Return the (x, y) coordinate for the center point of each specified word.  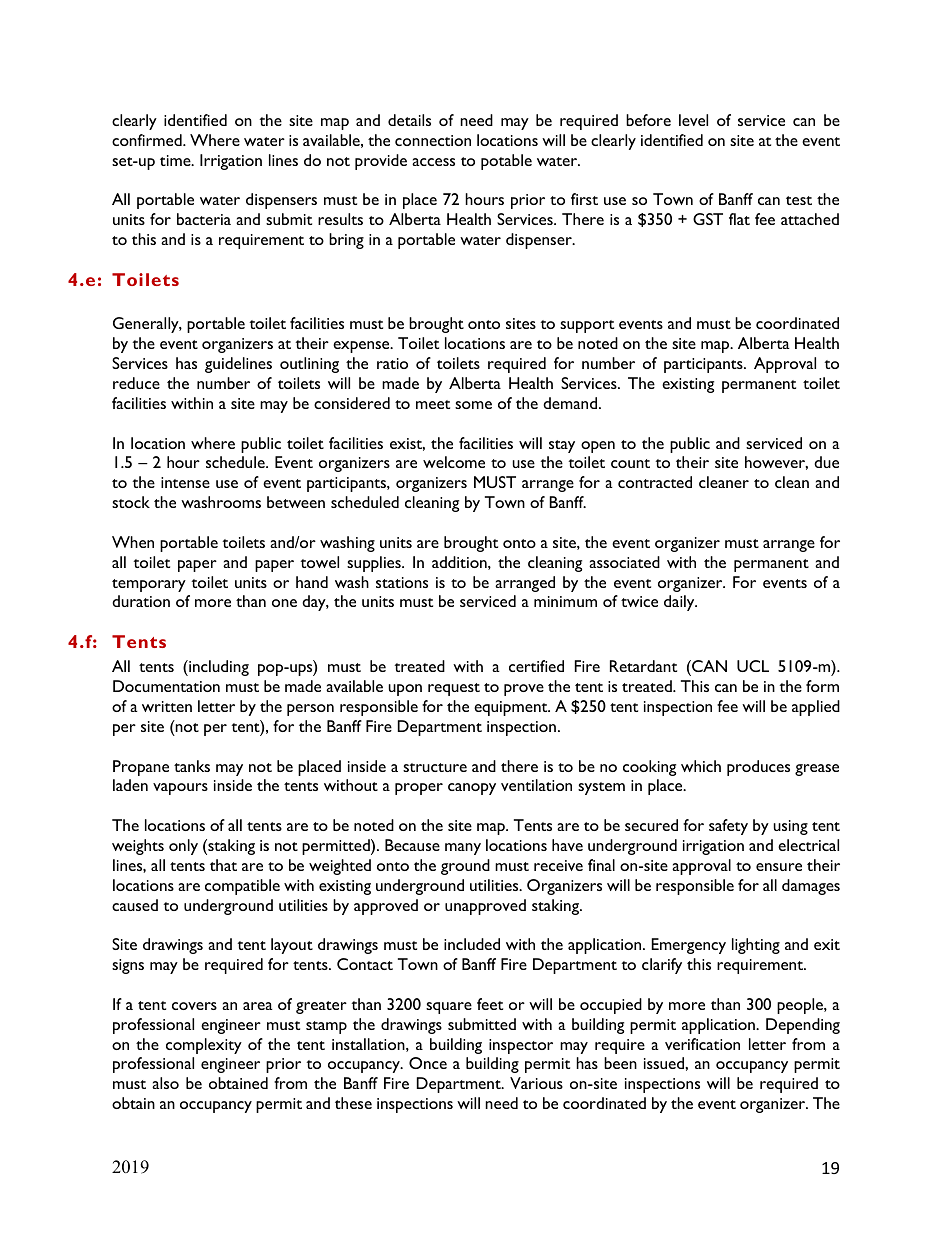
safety (728, 827)
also (165, 1083)
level (693, 120)
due (826, 462)
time (176, 160)
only (183, 847)
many (463, 849)
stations (402, 582)
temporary (149, 585)
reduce (136, 383)
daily (680, 603)
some (473, 405)
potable (506, 162)
